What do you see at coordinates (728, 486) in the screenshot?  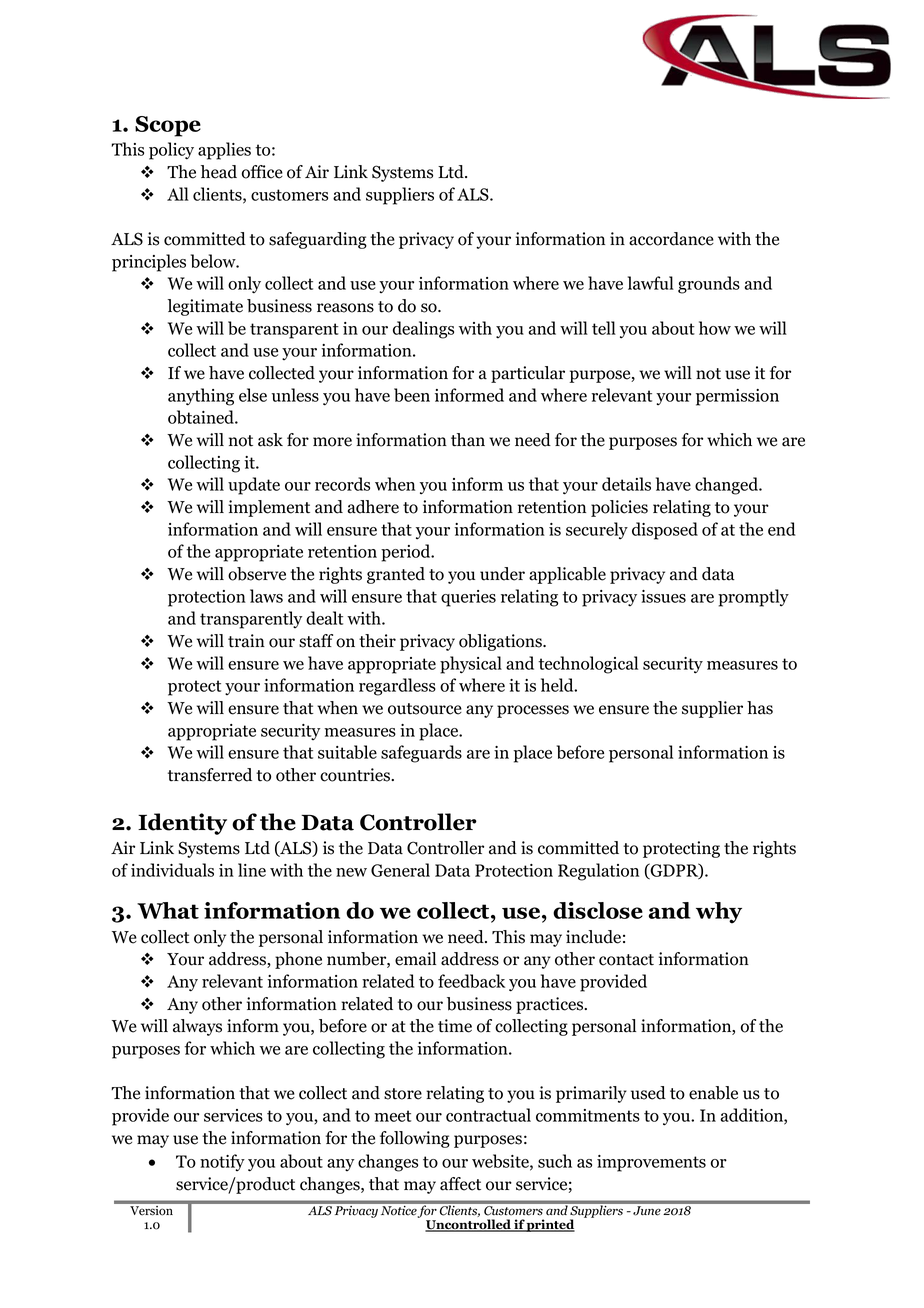 I see `changed` at bounding box center [728, 486].
